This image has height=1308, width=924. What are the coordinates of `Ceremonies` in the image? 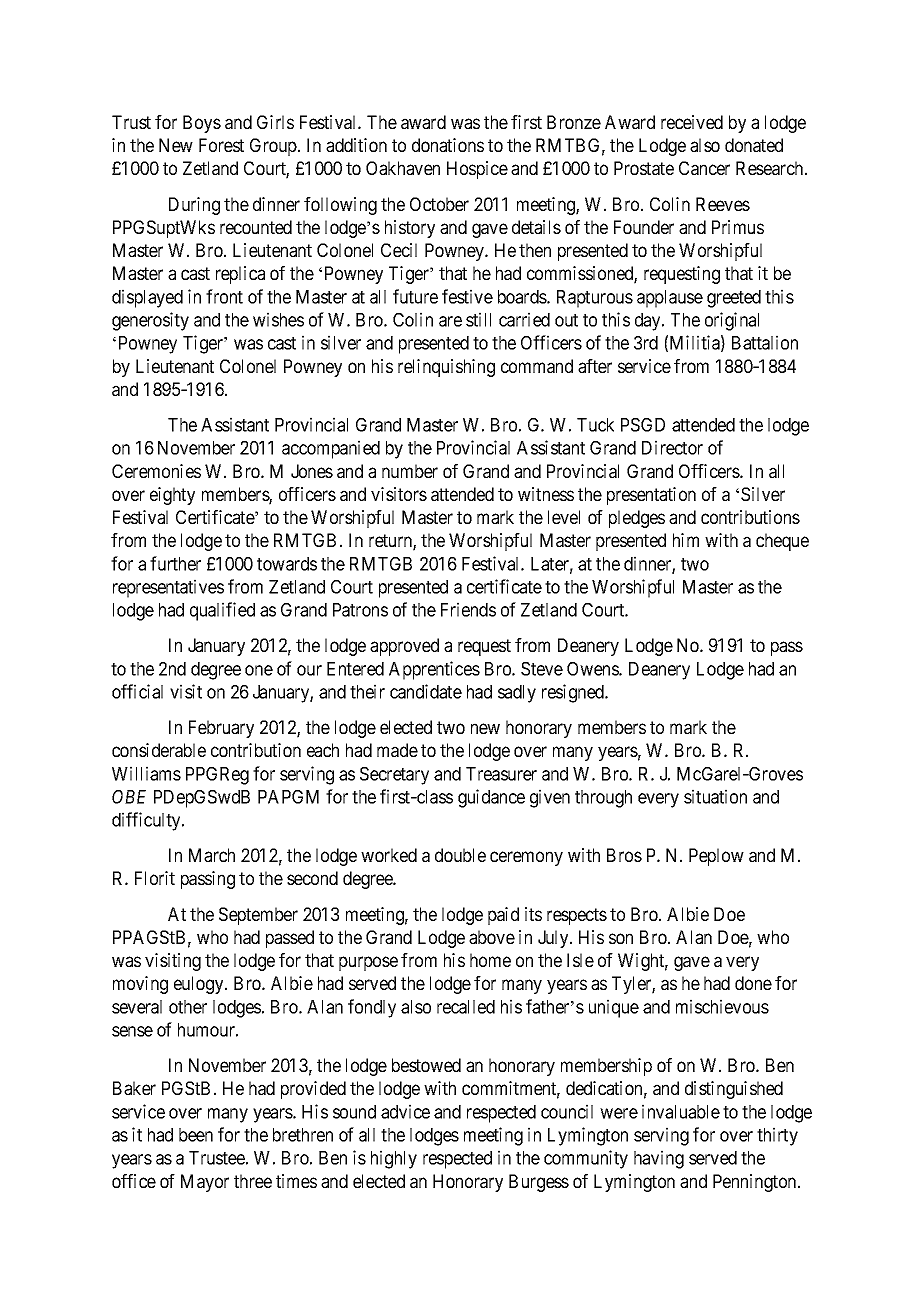 It's located at (156, 471).
